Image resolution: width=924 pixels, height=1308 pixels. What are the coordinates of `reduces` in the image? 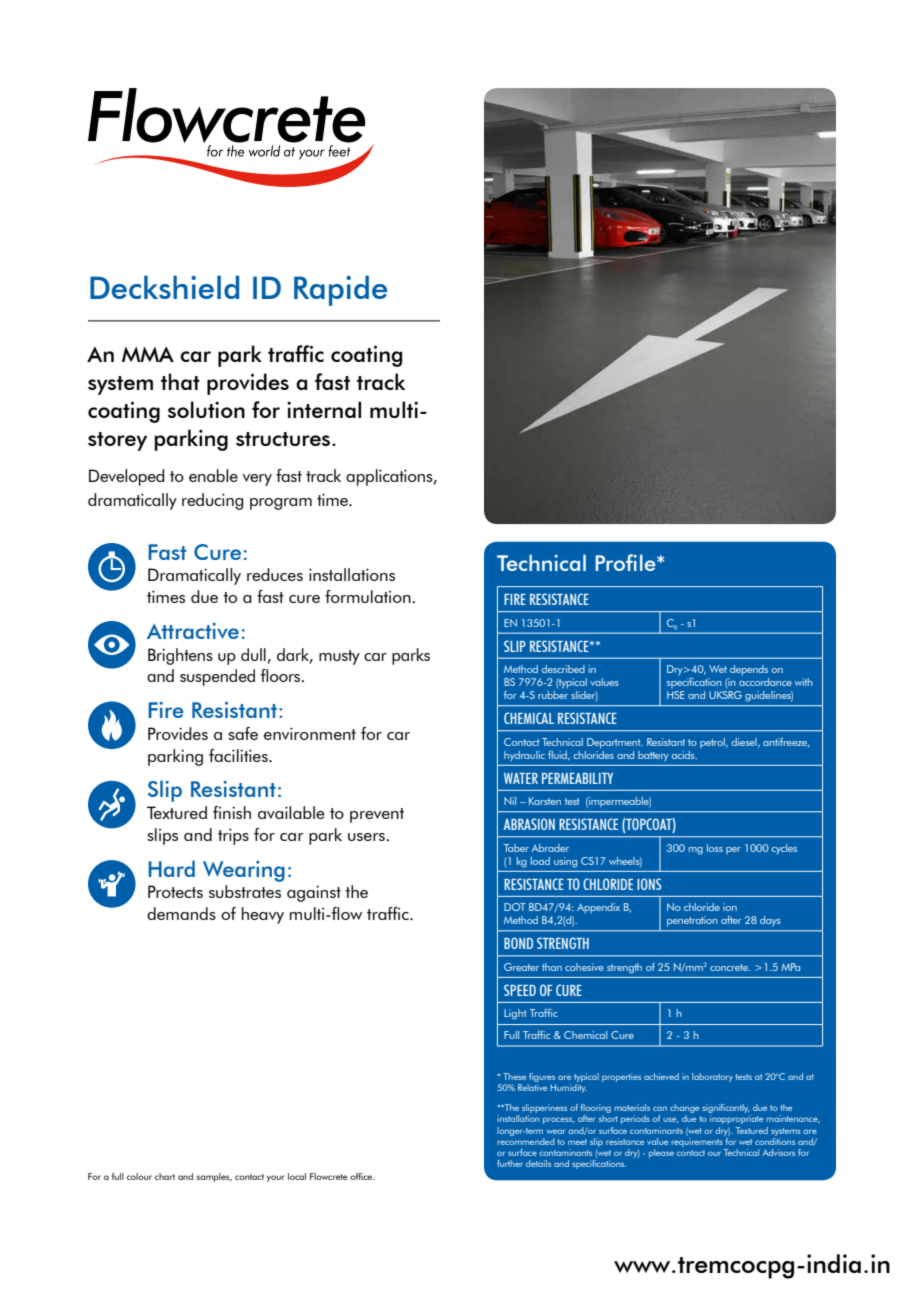 It's located at (275, 574).
